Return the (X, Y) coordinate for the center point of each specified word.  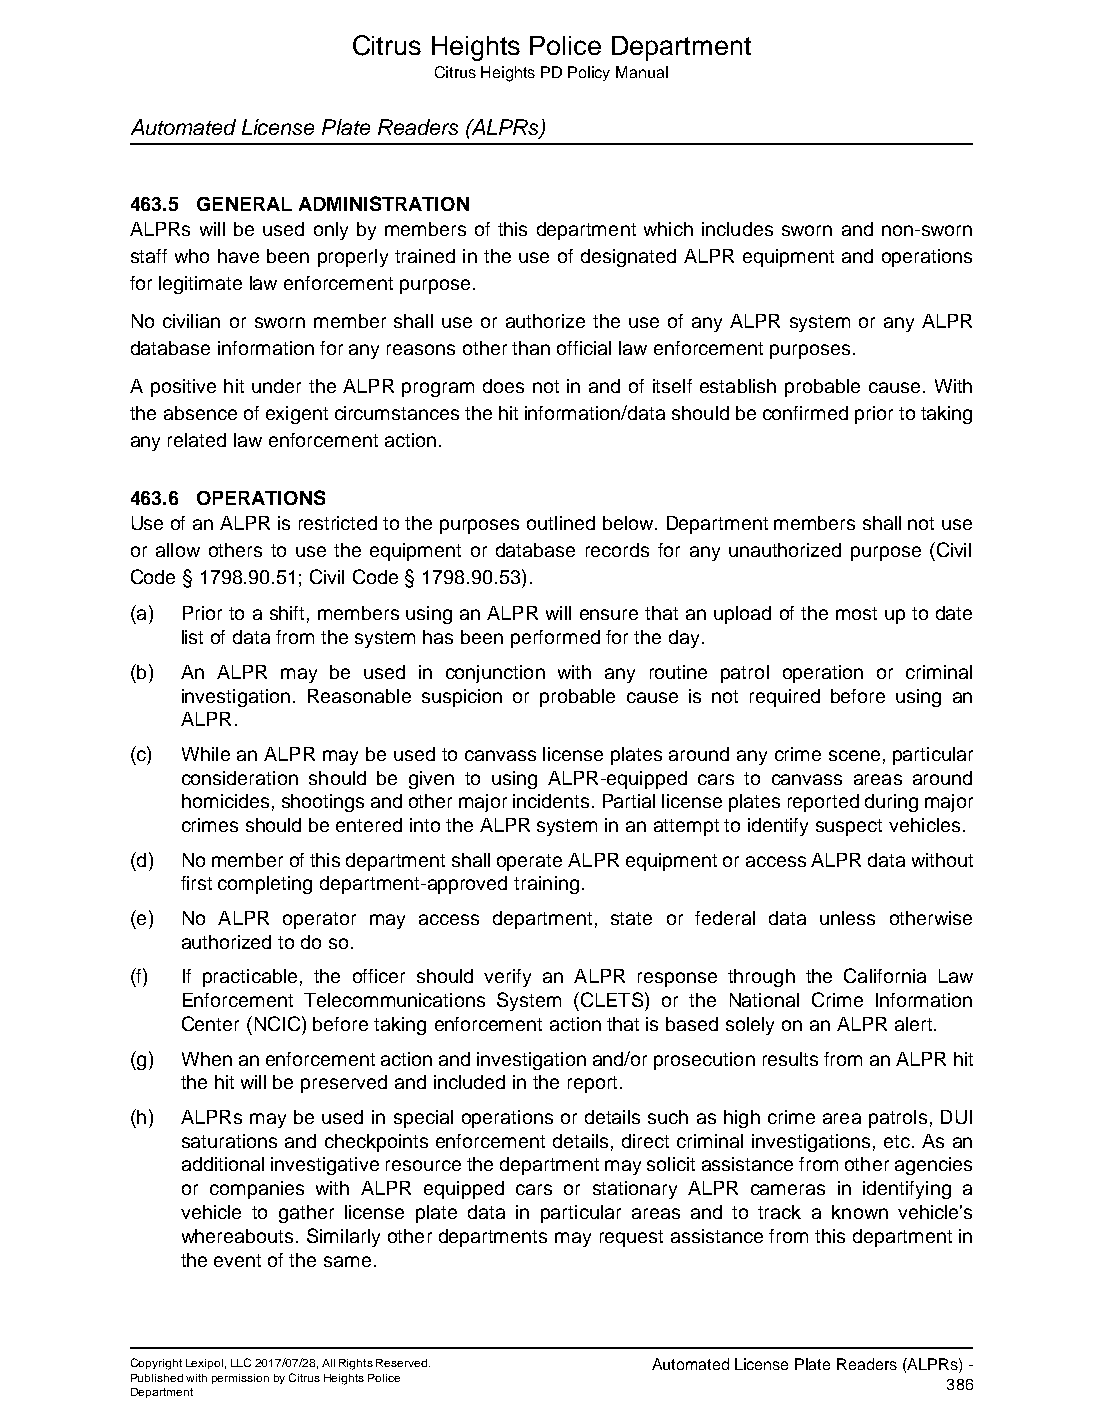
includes (737, 229)
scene (854, 755)
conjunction (495, 674)
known (860, 1212)
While (206, 754)
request (631, 1238)
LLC (241, 1362)
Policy (589, 73)
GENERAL (244, 204)
